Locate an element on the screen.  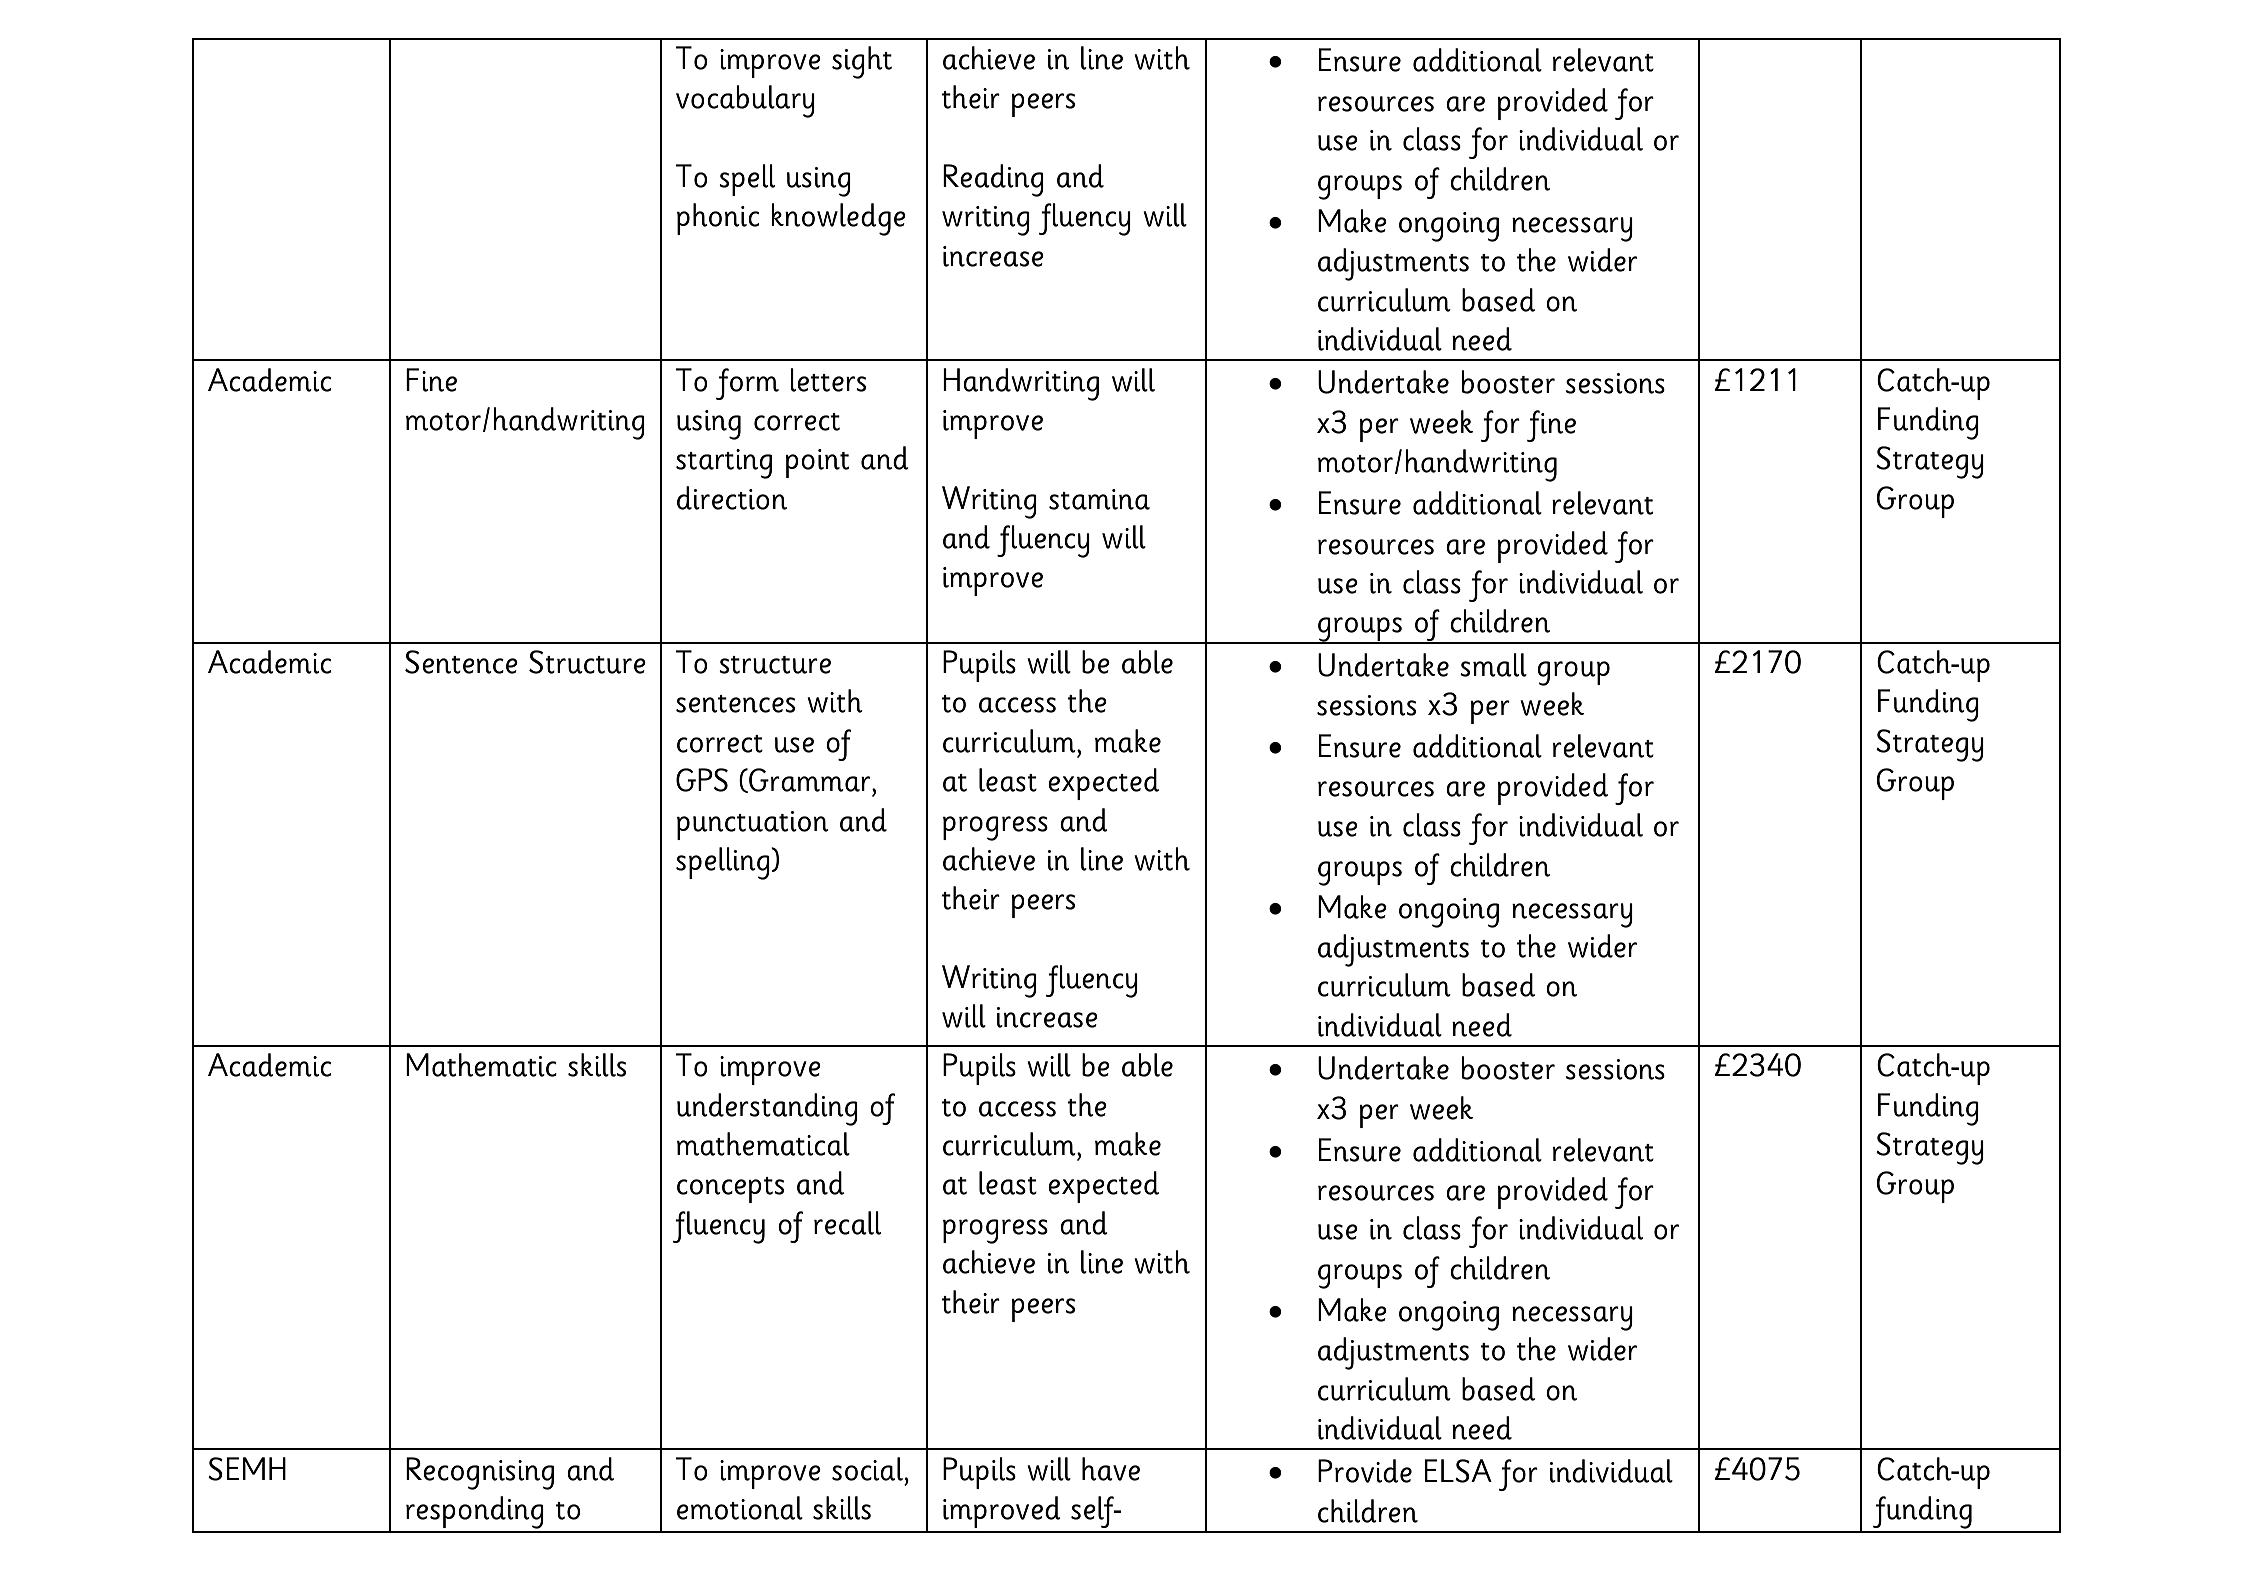
GPS is located at coordinates (702, 780).
